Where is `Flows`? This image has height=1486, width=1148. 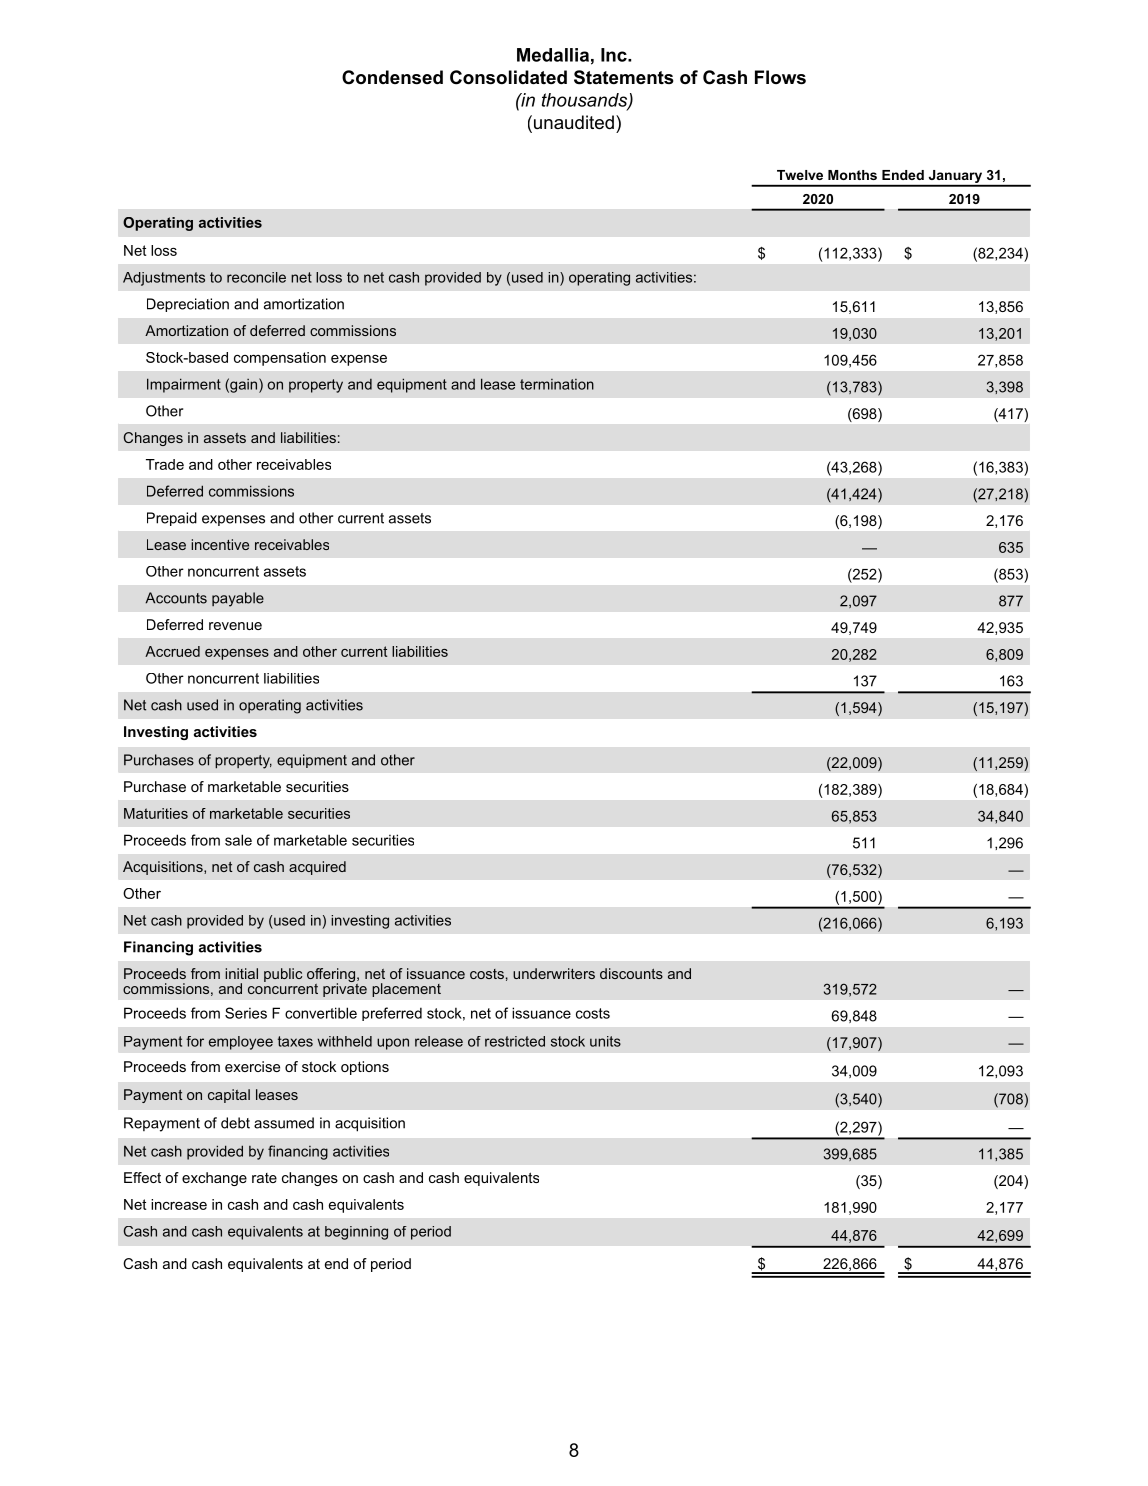
Flows is located at coordinates (780, 77).
